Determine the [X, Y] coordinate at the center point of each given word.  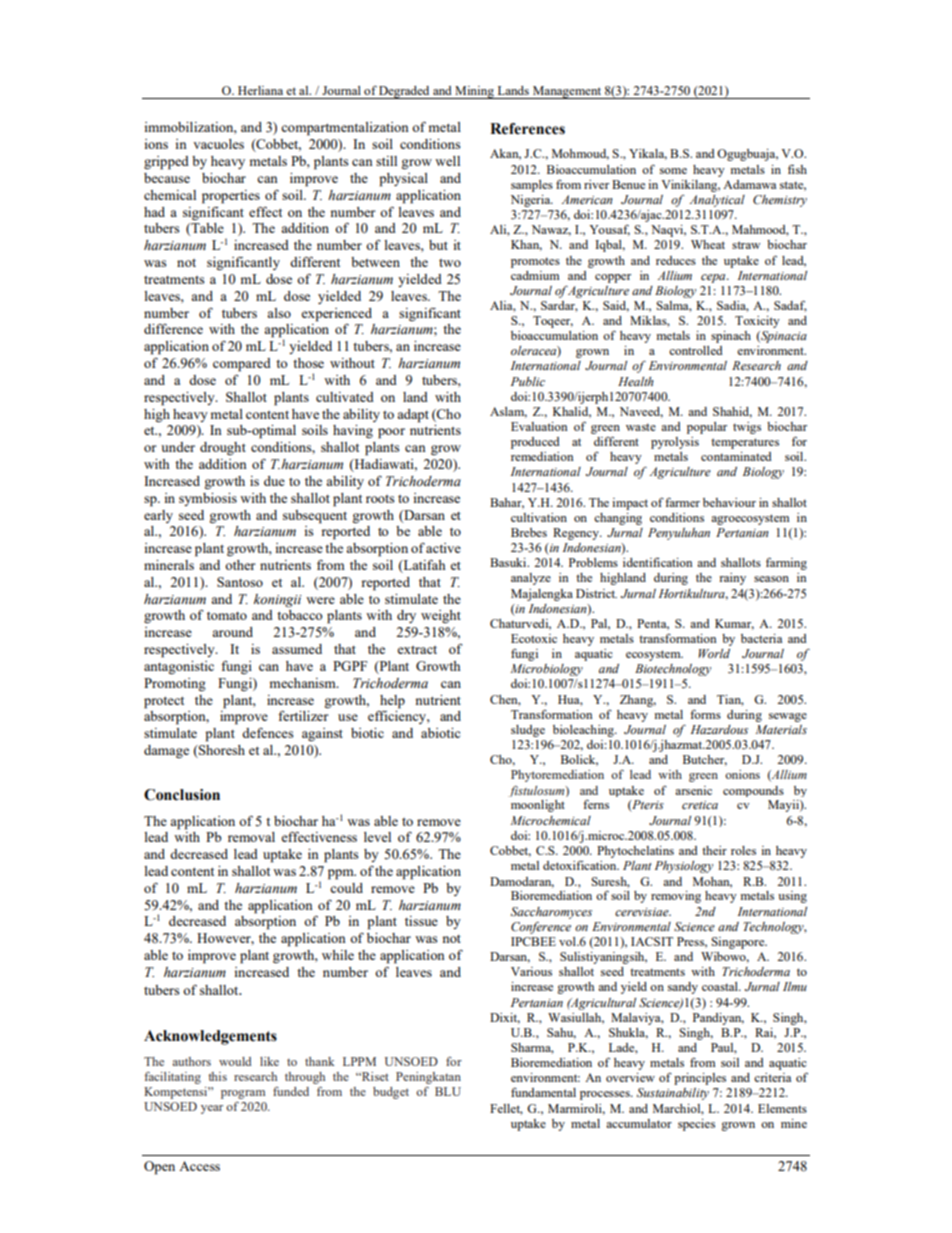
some [673, 171]
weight [441, 616]
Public [528, 381]
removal [251, 837]
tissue [421, 921]
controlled [696, 350]
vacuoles [218, 144]
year [212, 1109]
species [696, 1125]
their [714, 850]
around [232, 632]
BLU [448, 1091]
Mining [474, 92]
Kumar [734, 624]
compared [242, 365]
